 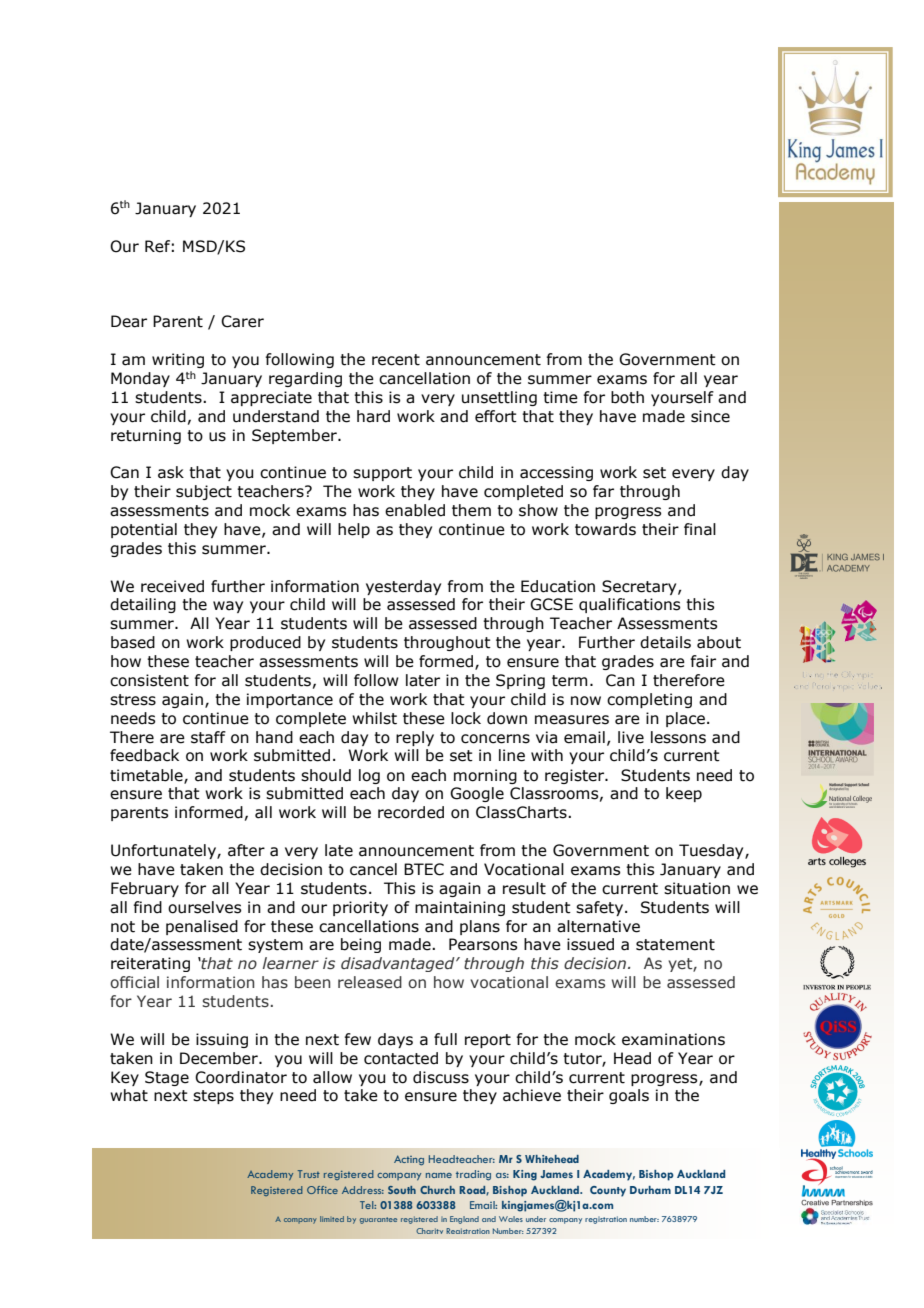 What do you see at coordinates (665, 642) in the page?
I see `details` at bounding box center [665, 642].
